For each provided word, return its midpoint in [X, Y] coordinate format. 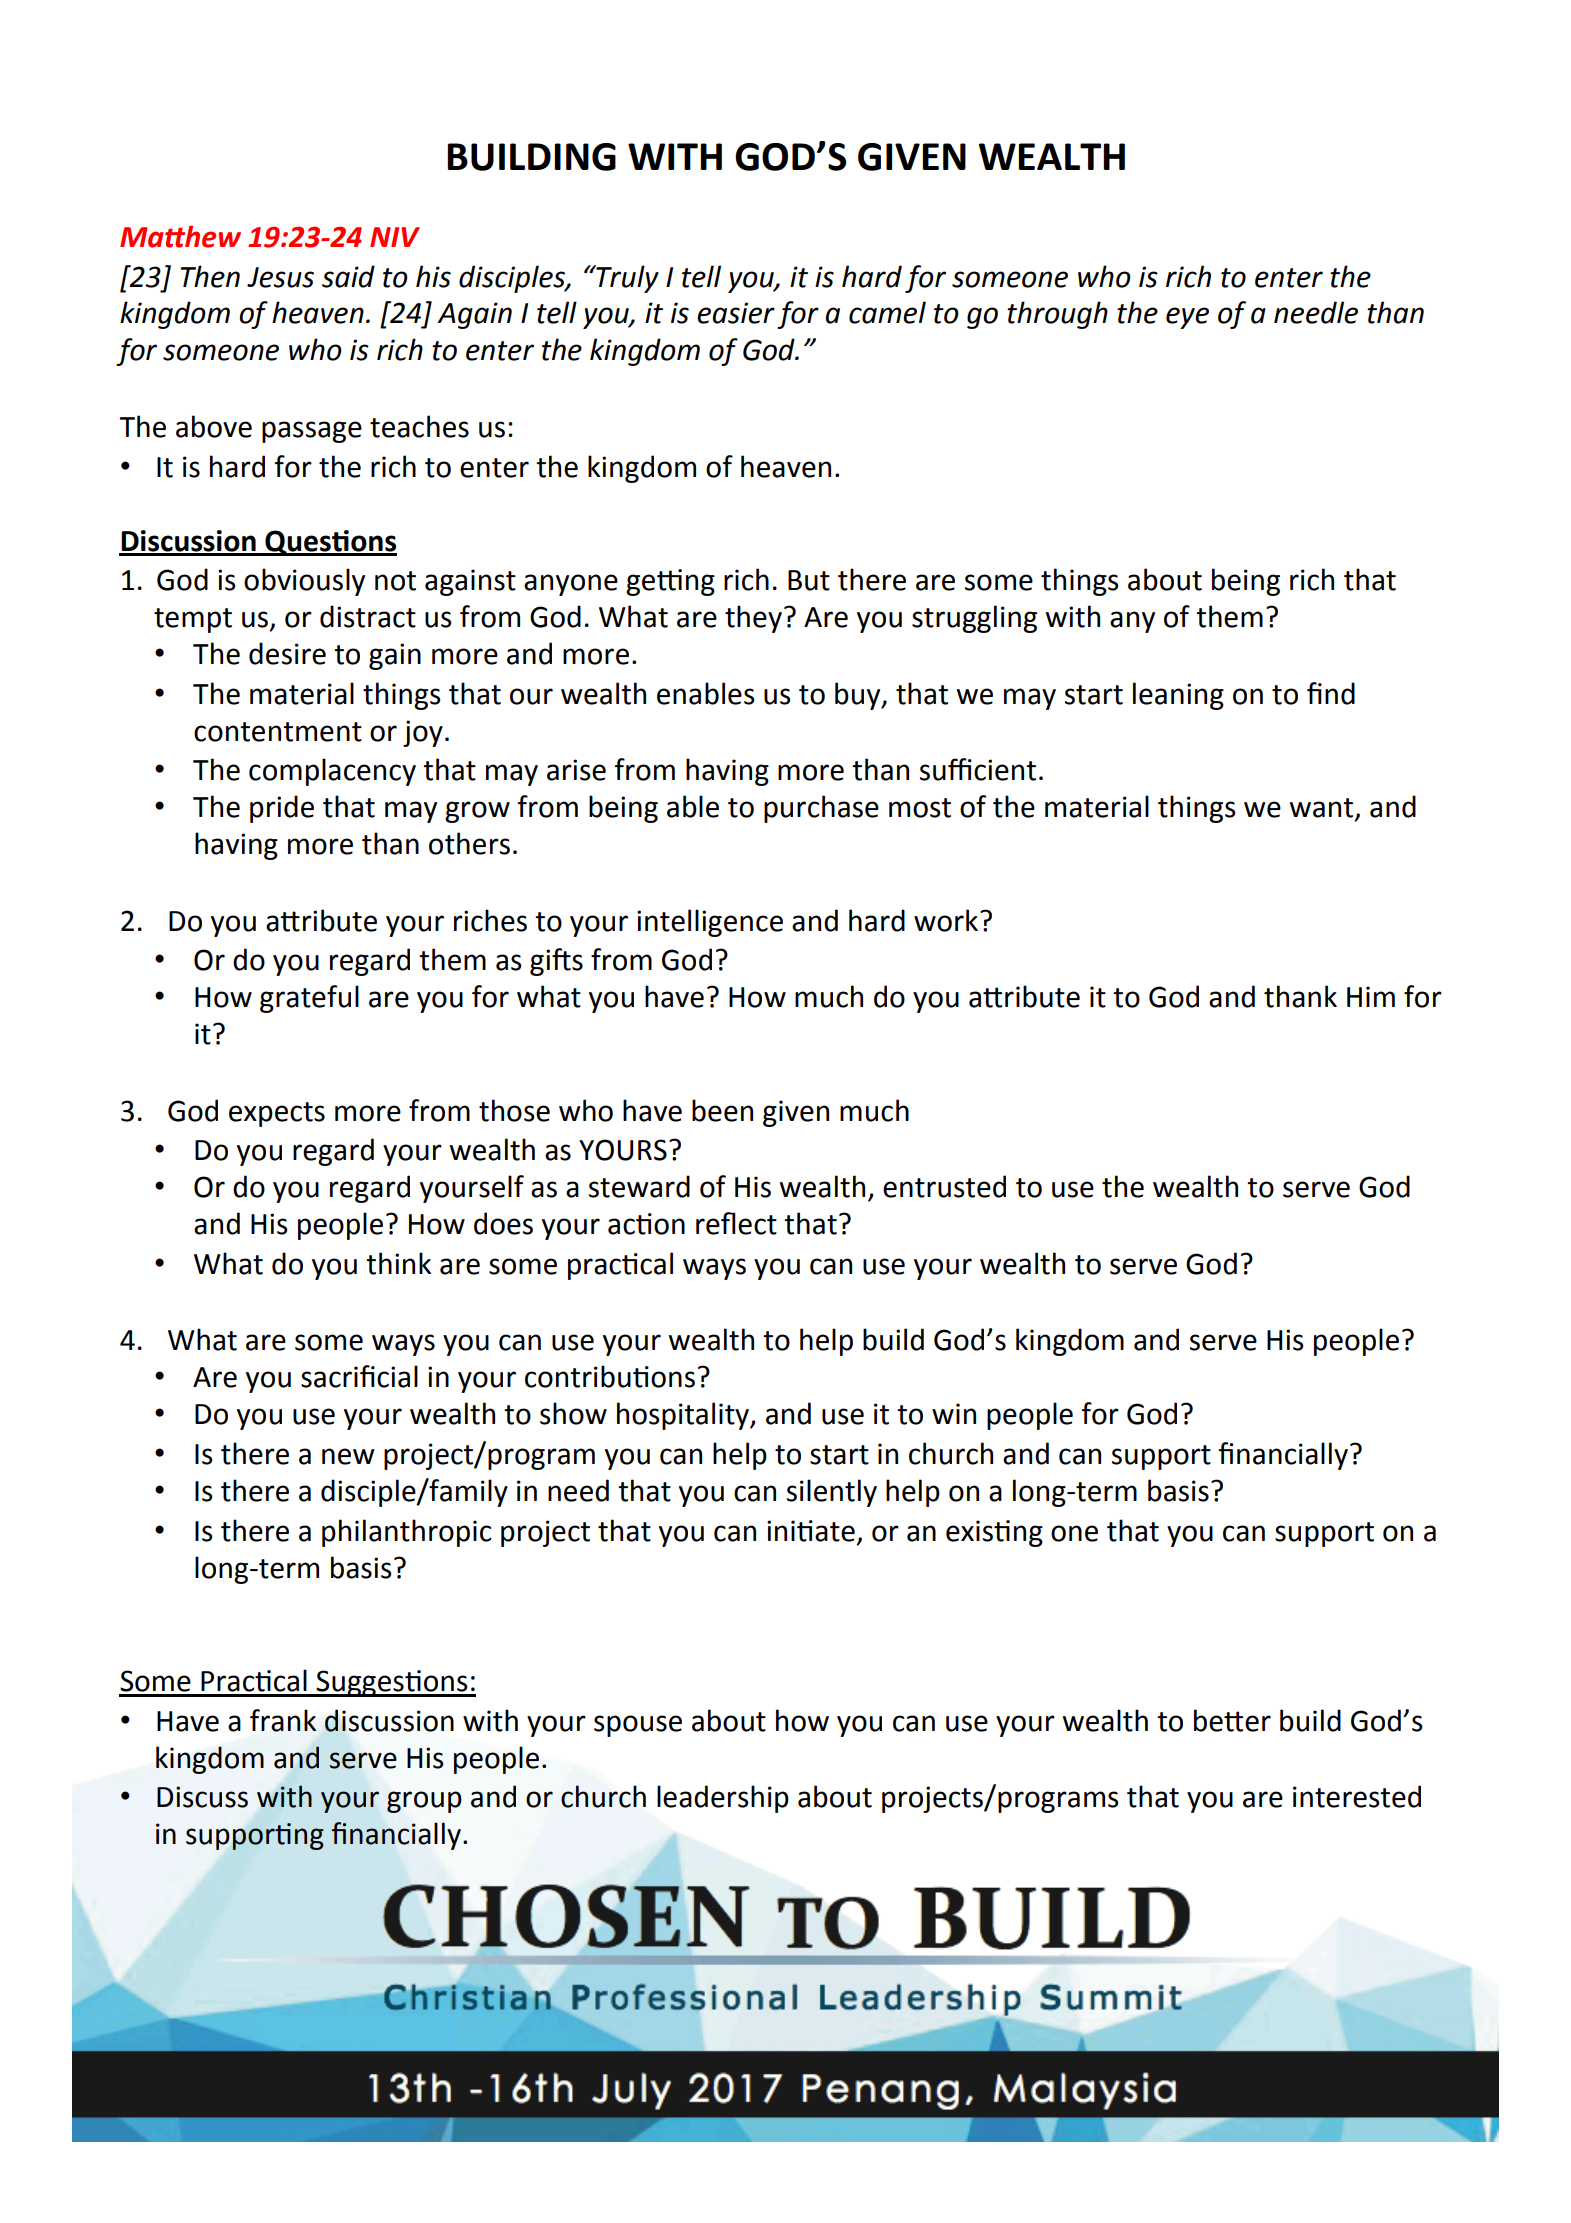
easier [736, 313]
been [722, 1110]
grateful [309, 999]
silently [832, 1493]
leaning [1178, 696]
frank [283, 1720]
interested [1357, 1796]
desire [287, 653]
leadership [723, 1799]
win [954, 1413]
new [348, 1456]
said [348, 276]
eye [1187, 318]
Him [1371, 996]
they [753, 619]
